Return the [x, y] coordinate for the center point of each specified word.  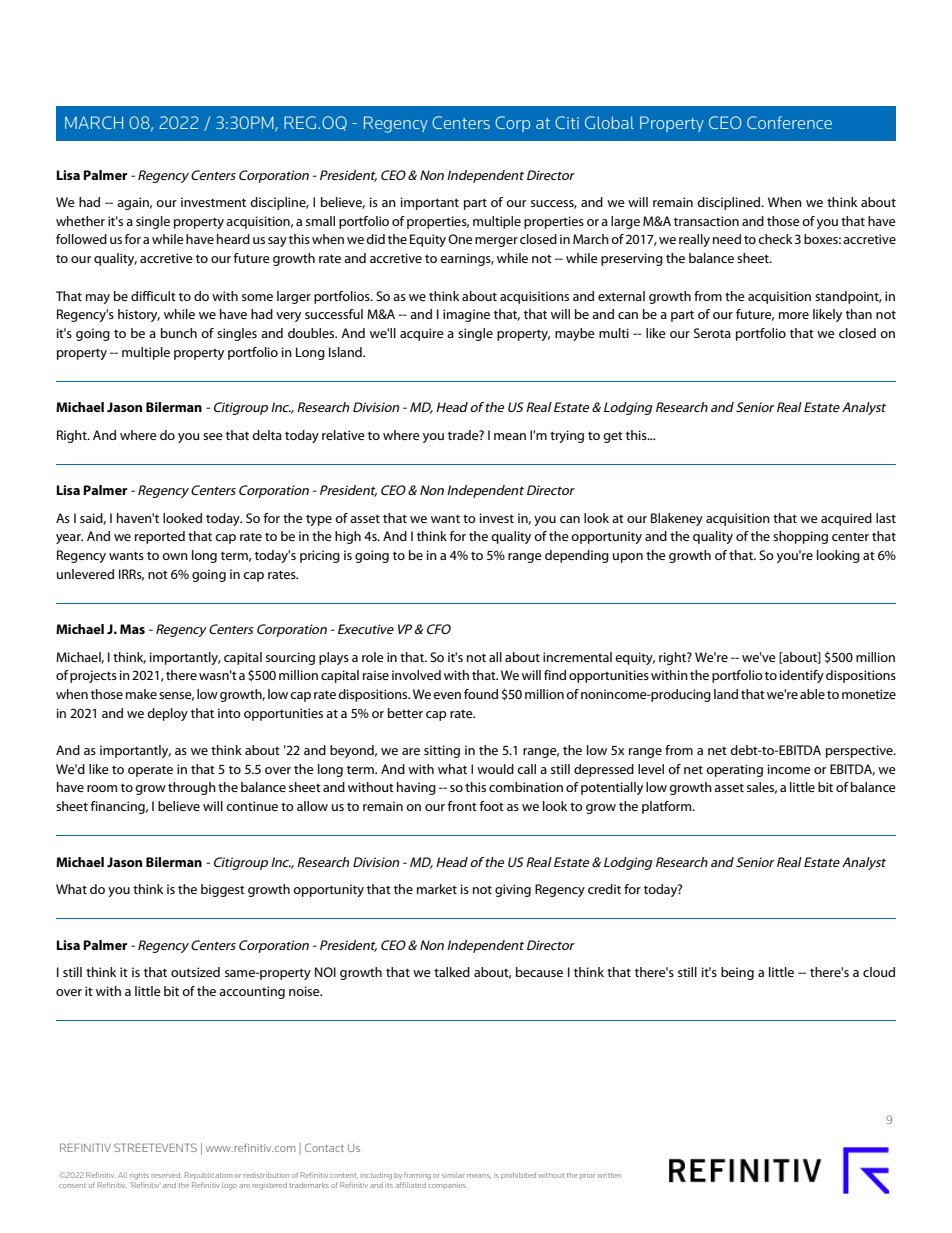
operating [734, 770]
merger [496, 242]
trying [567, 436]
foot [492, 806]
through [192, 788]
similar [453, 1176]
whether [80, 221]
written [609, 1175]
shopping [800, 537]
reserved [166, 1175]
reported [160, 537]
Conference [789, 122]
